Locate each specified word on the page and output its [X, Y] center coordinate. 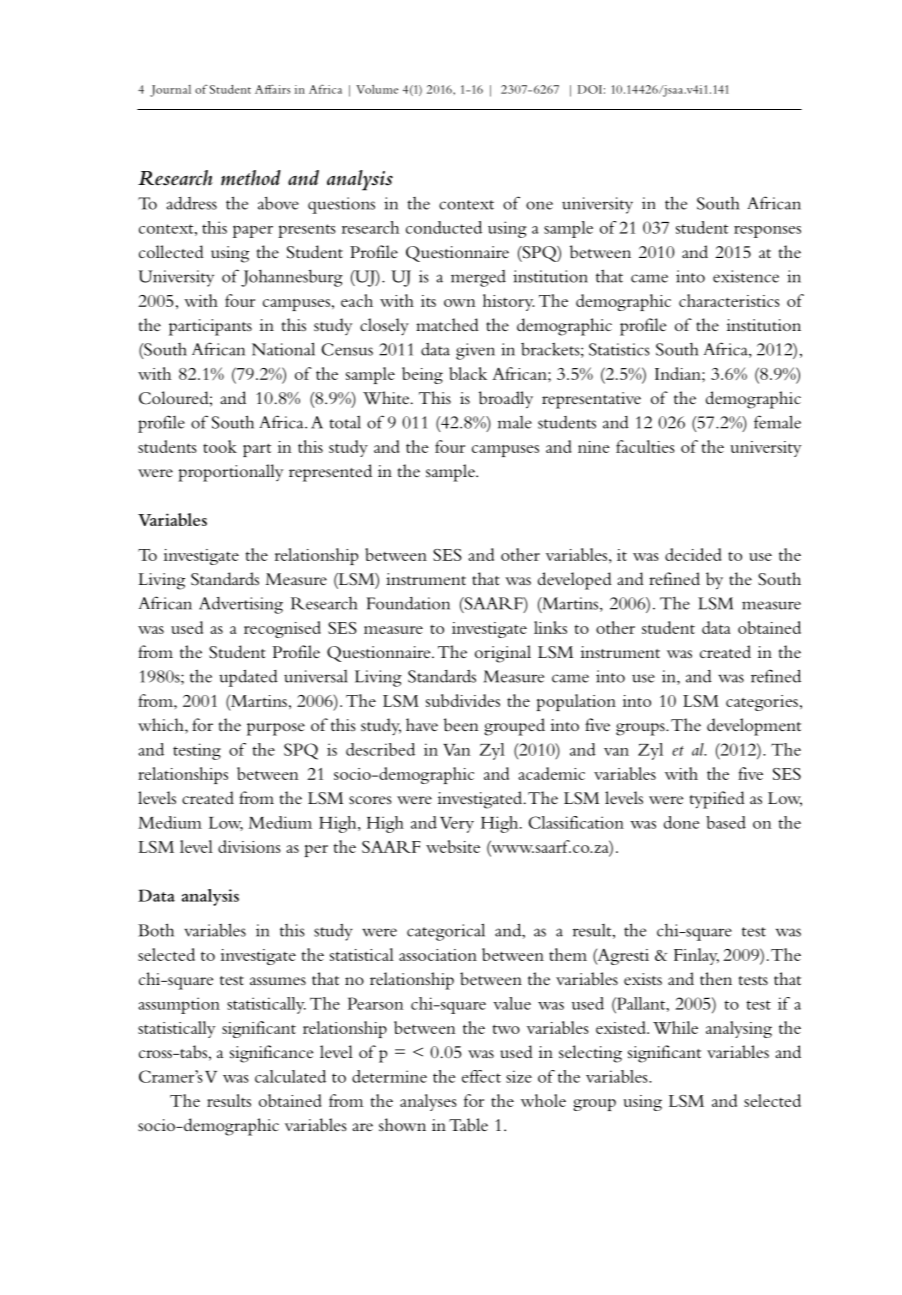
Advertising [241, 605]
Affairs [272, 89]
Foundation [408, 603]
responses [767, 232]
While [675, 1027]
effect [481, 1076]
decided [693, 554]
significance [271, 1054]
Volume [377, 89]
